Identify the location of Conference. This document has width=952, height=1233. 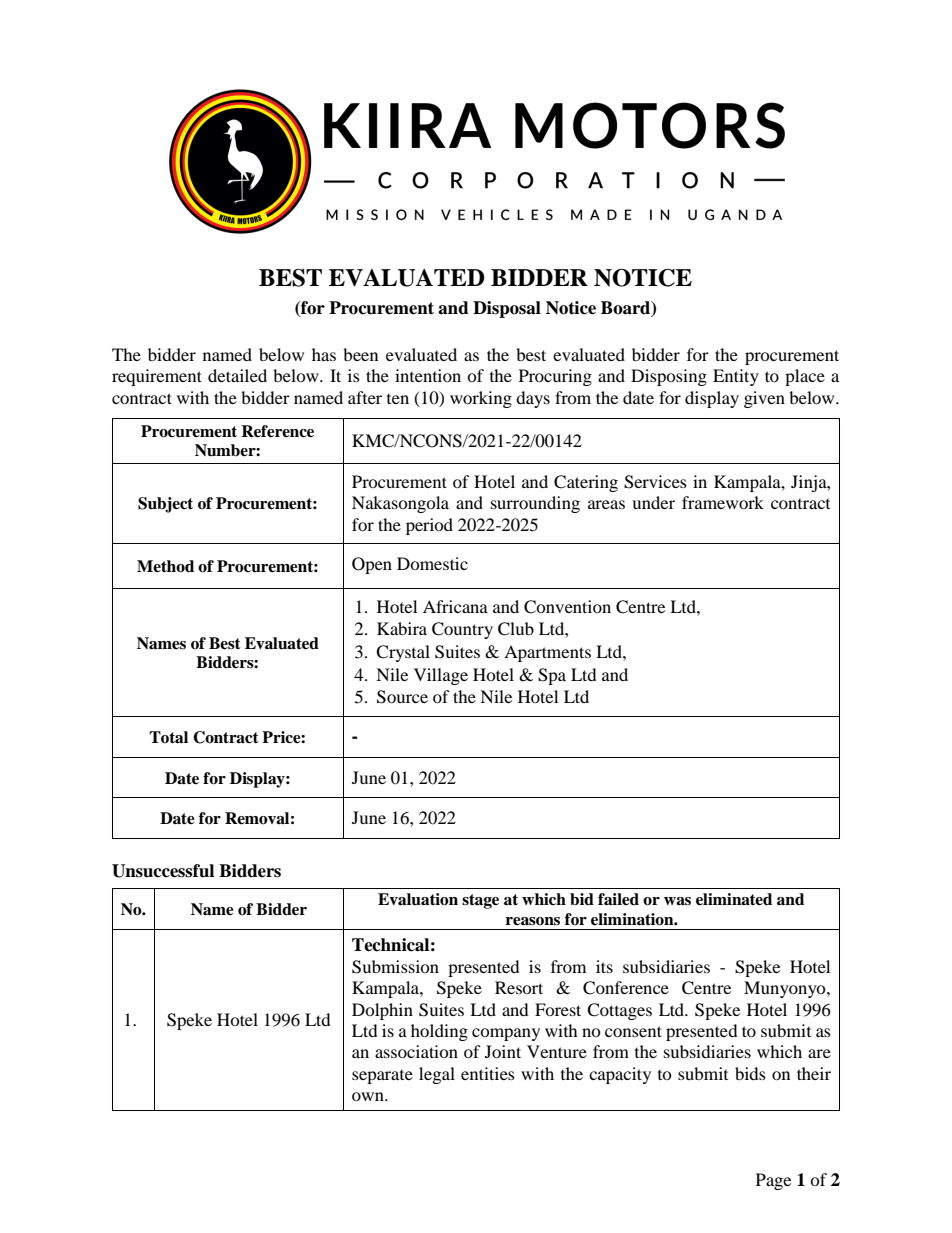
(626, 988).
